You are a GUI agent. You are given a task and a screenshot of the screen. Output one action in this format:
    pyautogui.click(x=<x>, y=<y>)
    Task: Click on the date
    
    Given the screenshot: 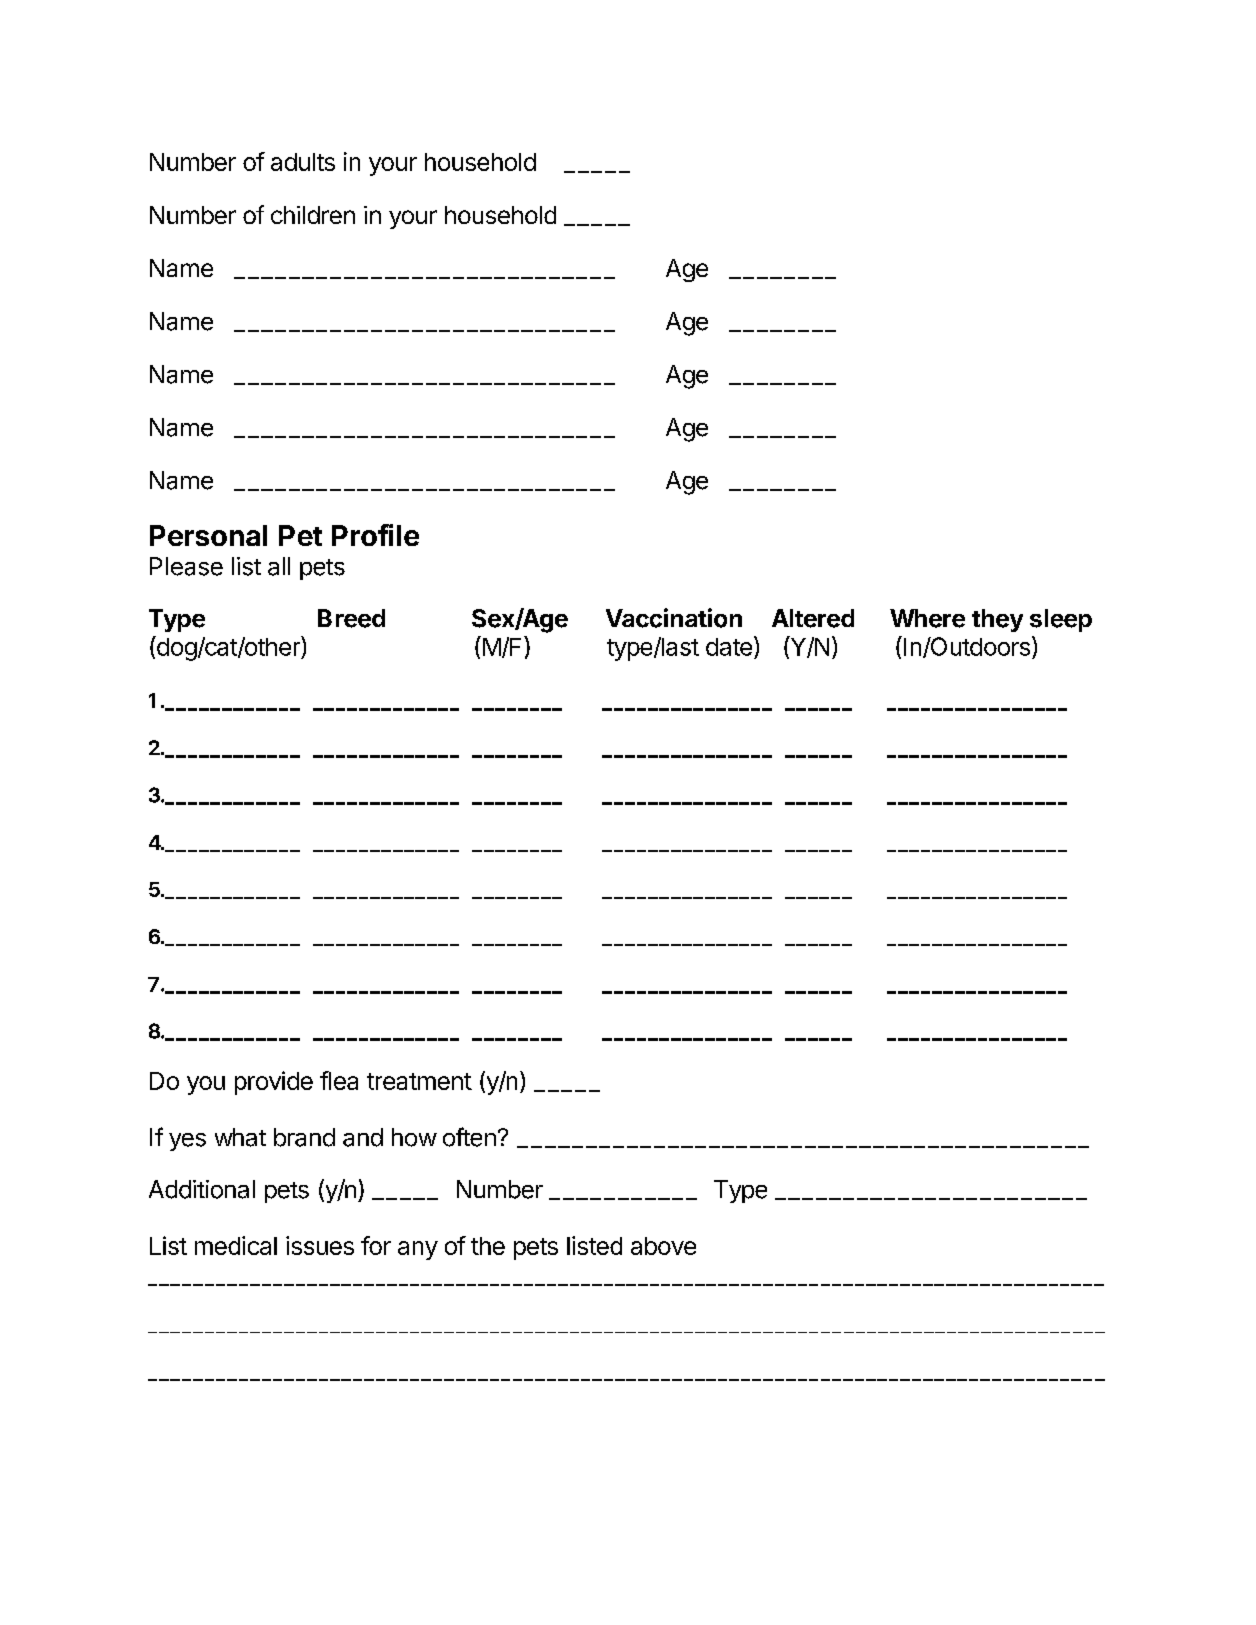 What is the action you would take?
    pyautogui.click(x=729, y=647)
